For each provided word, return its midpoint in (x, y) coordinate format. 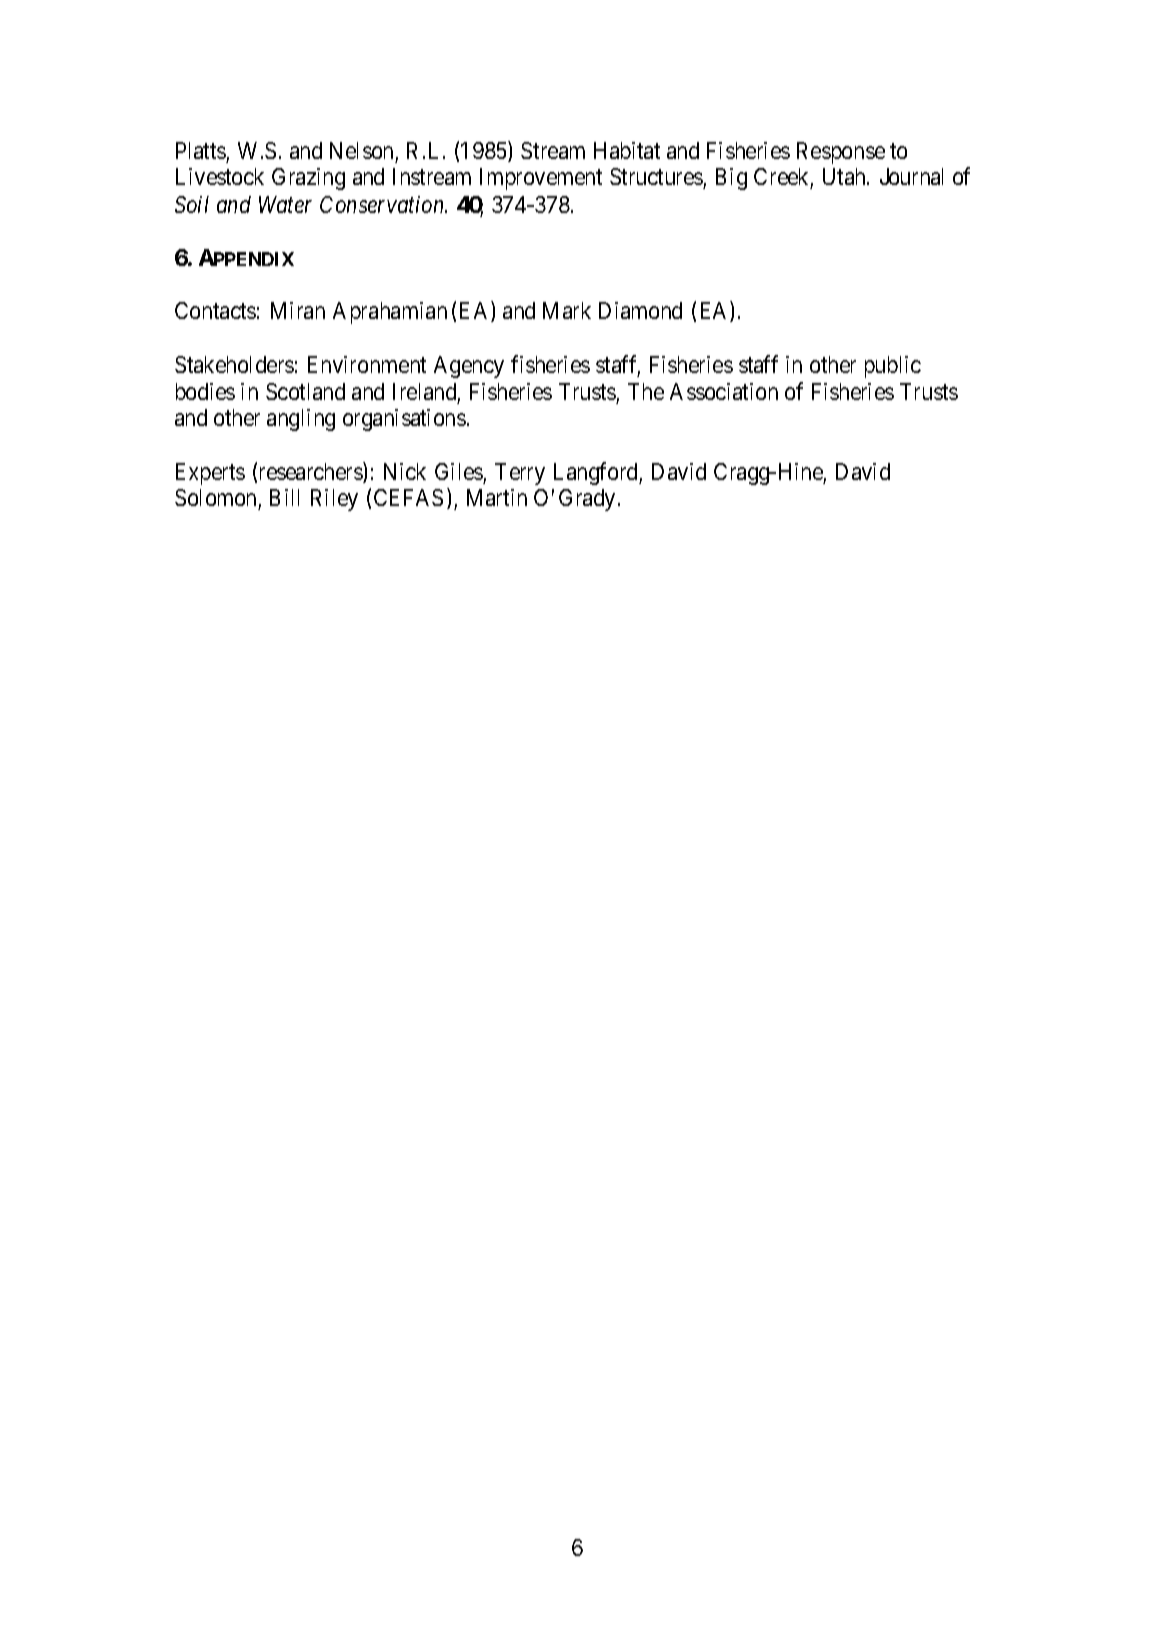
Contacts (215, 310)
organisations (404, 420)
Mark (567, 310)
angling (301, 420)
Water (285, 204)
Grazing (308, 179)
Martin (497, 497)
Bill (284, 497)
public (893, 367)
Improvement (541, 179)
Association (724, 391)
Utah (845, 176)
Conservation (383, 204)
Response (841, 153)
